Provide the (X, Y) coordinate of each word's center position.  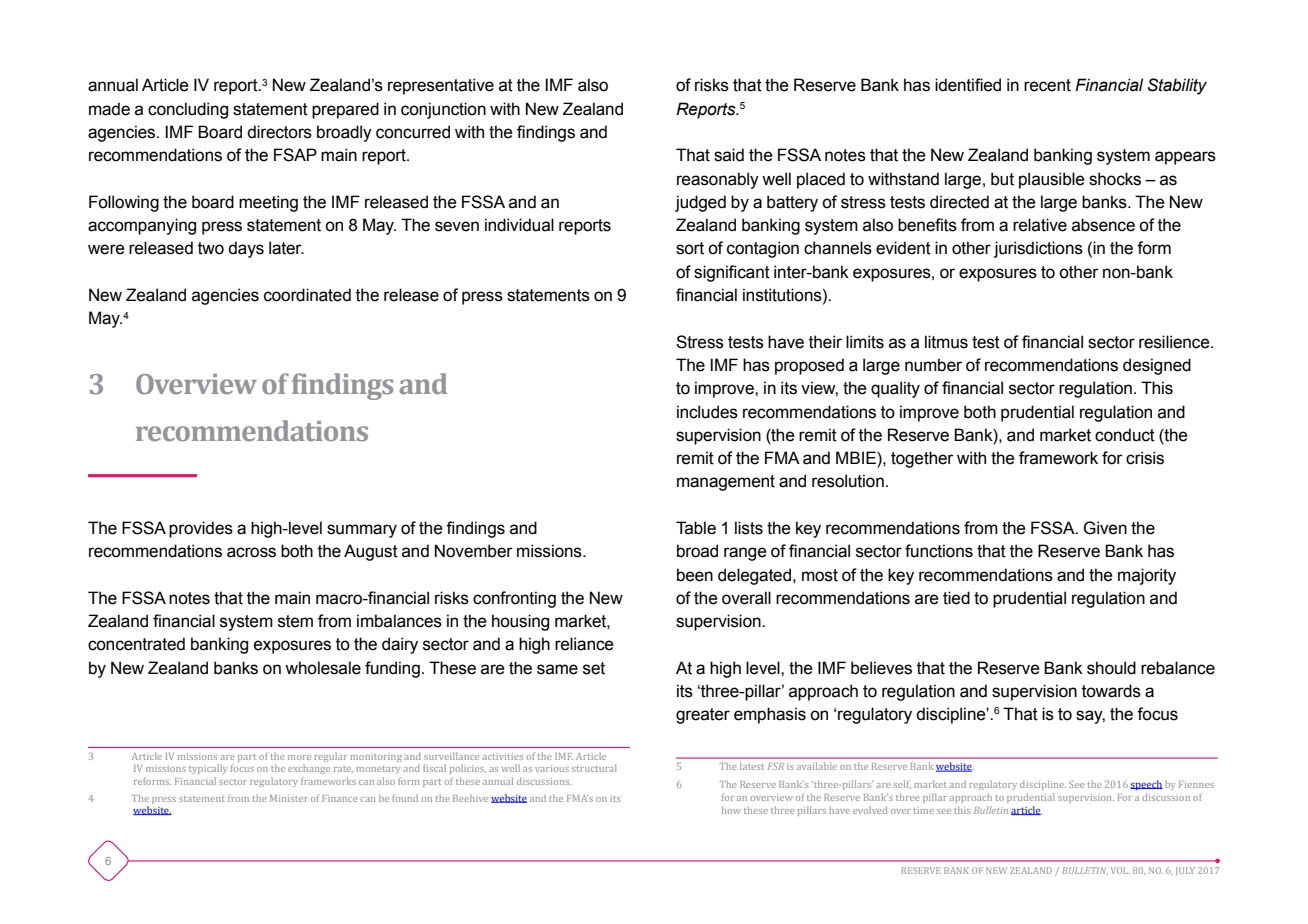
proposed (809, 366)
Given (1105, 528)
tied (956, 598)
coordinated (307, 295)
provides (201, 529)
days (246, 249)
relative (1040, 225)
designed (1157, 366)
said (729, 155)
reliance (584, 644)
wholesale (323, 668)
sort (690, 248)
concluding (188, 110)
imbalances (399, 621)
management (726, 483)
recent (1047, 85)
